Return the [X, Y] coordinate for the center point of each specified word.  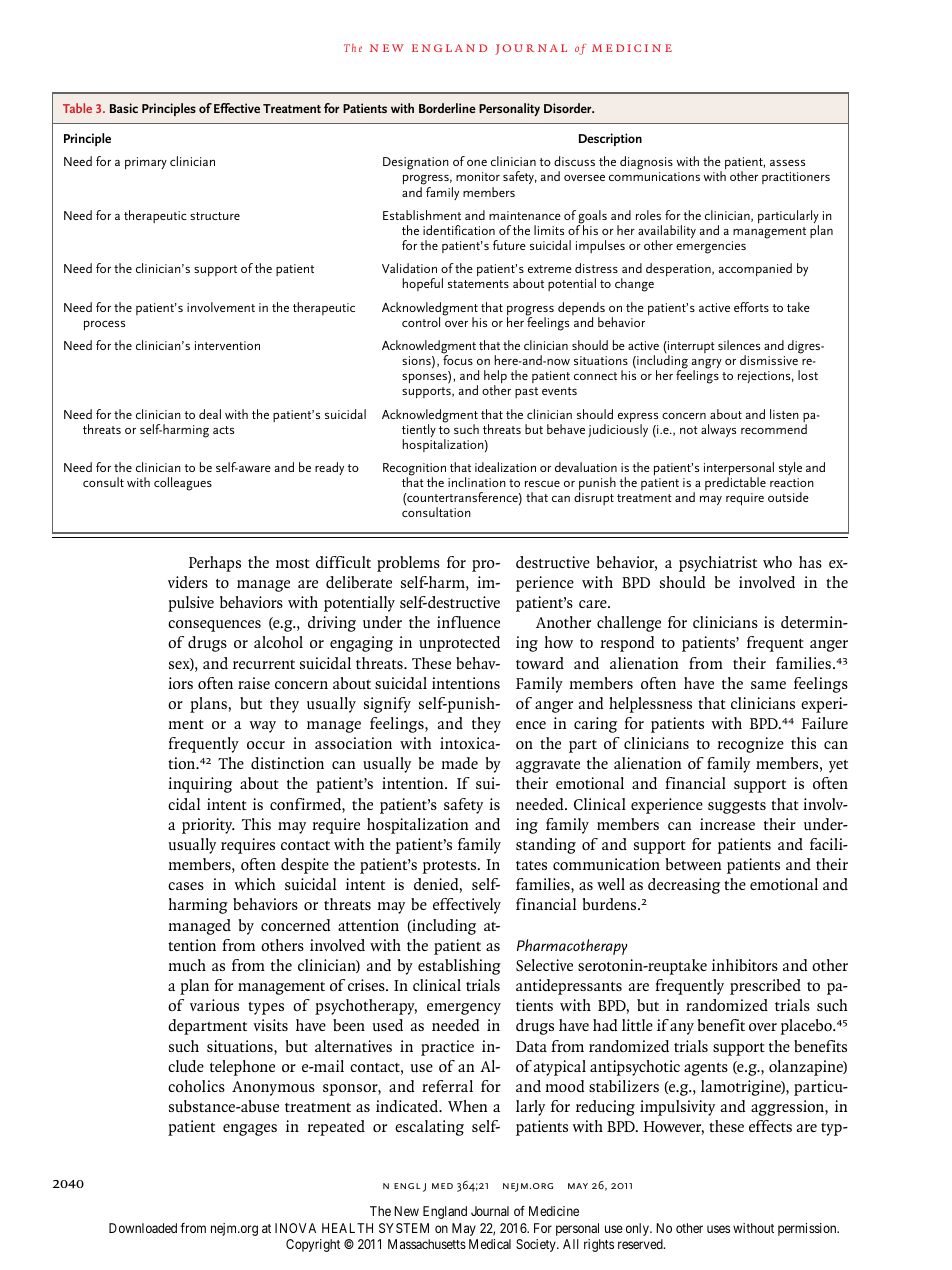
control [421, 322]
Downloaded [143, 1228]
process [104, 325]
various [214, 1005]
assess [787, 162]
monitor [478, 176]
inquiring [200, 785]
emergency [464, 1009]
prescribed [765, 987]
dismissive [769, 360]
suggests [737, 807]
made [459, 763]
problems [408, 564]
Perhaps [215, 564]
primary [146, 163]
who [777, 562]
